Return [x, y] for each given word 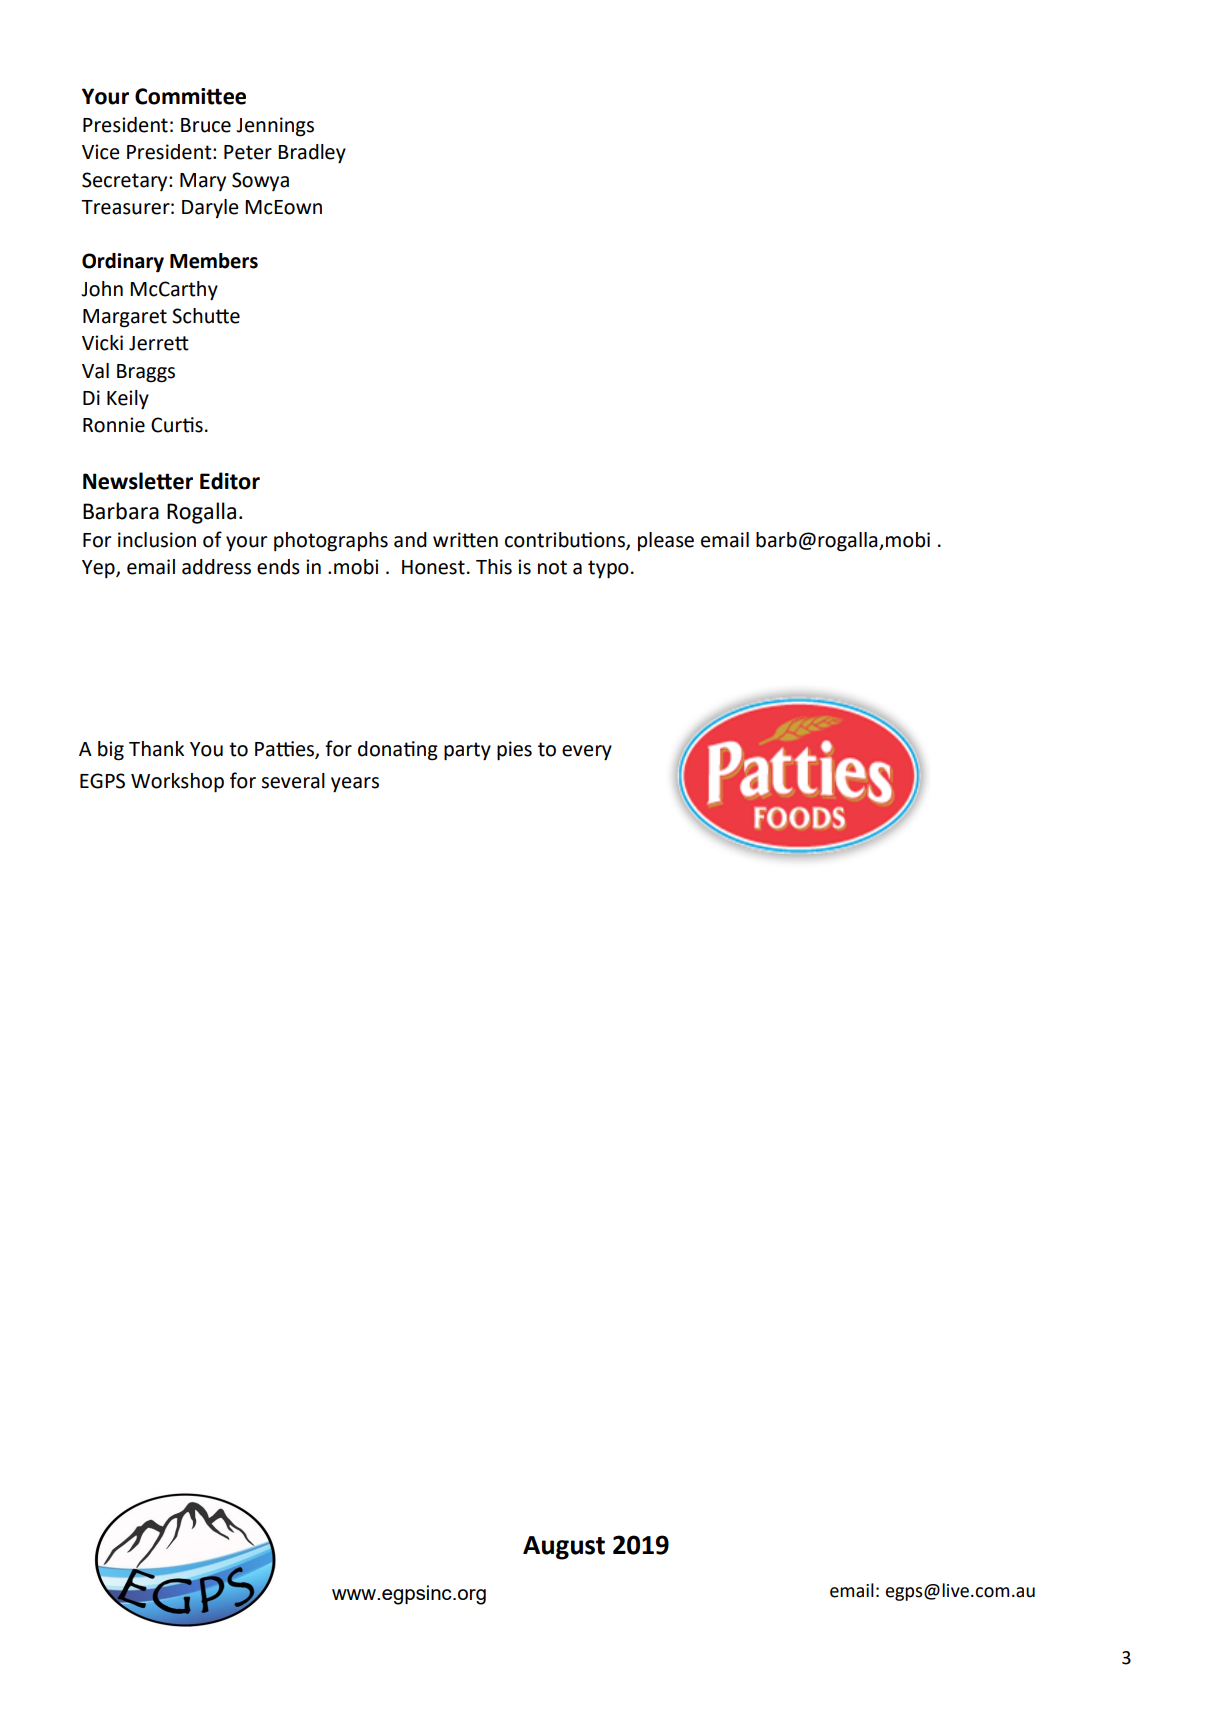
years [355, 785]
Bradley [312, 154]
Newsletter [138, 481]
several [293, 781]
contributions [566, 540]
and [410, 540]
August [564, 1548]
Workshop [177, 783]
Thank [156, 749]
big [111, 751]
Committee [190, 96]
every [587, 753]
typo [608, 569]
